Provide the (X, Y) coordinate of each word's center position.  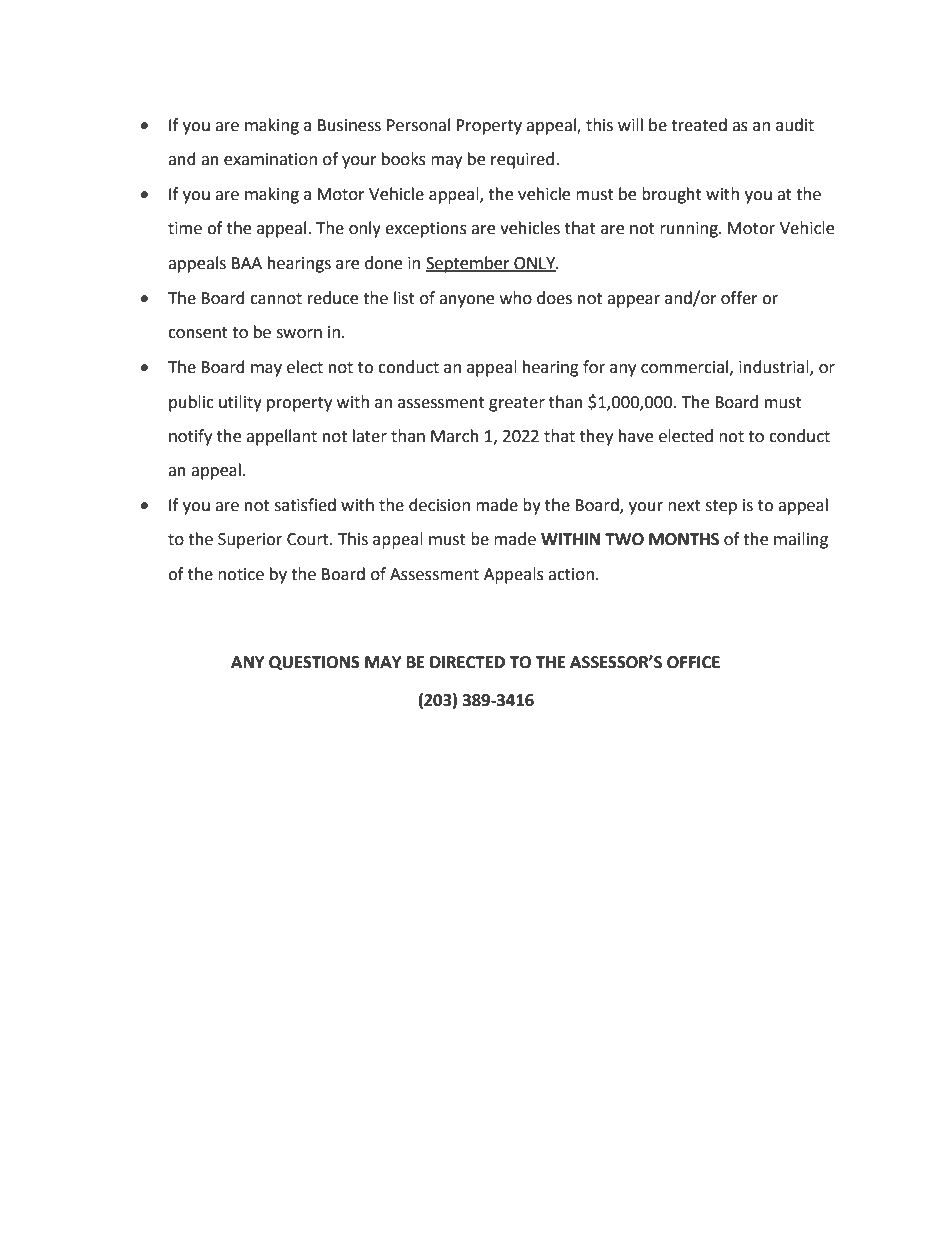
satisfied (305, 505)
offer (739, 298)
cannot (276, 299)
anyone (466, 301)
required (522, 160)
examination (270, 159)
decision (439, 505)
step (721, 507)
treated (699, 125)
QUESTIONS (314, 663)
